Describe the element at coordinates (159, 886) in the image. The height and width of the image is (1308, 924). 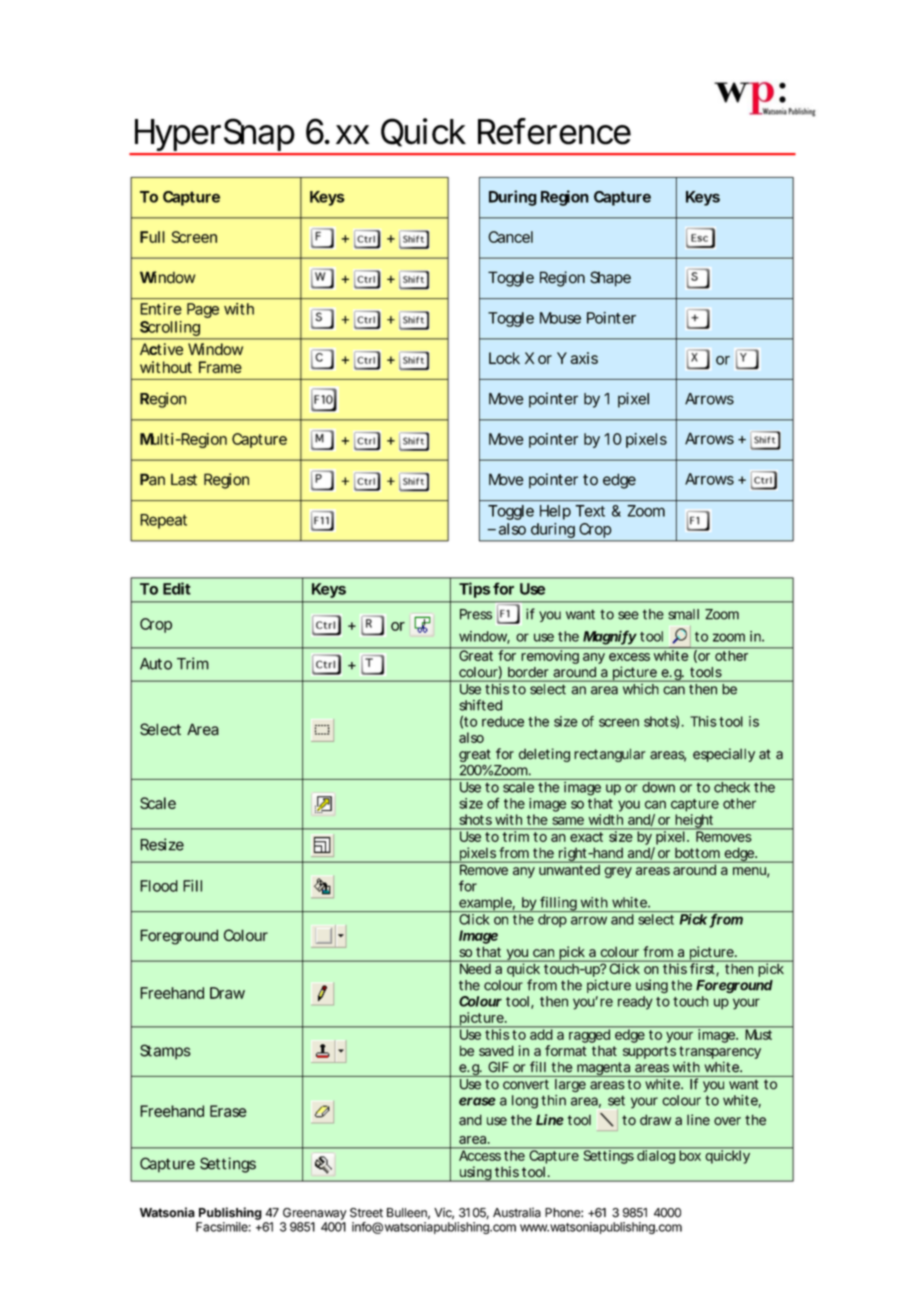
I see `Flood` at that location.
